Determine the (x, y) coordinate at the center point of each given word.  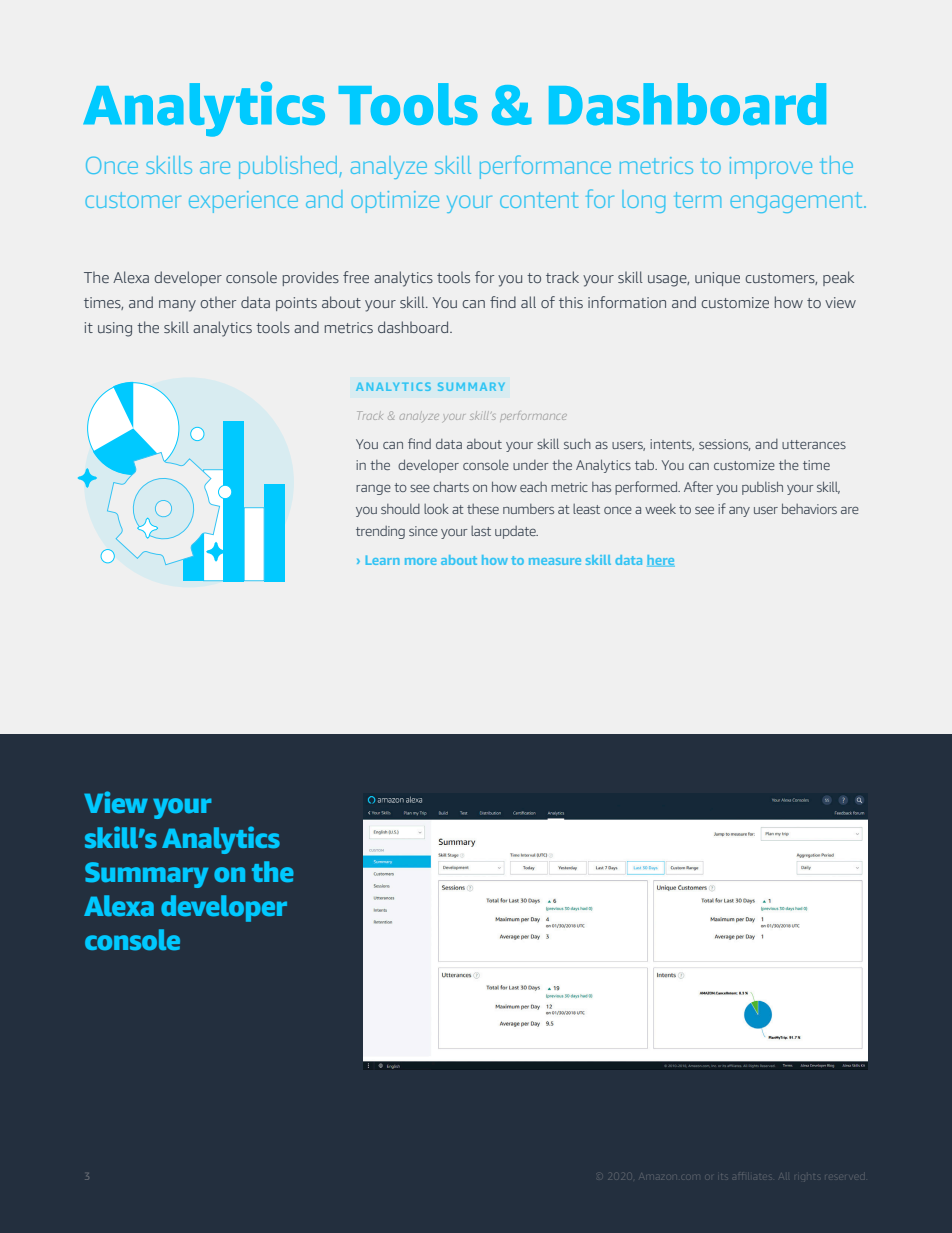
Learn (382, 560)
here (661, 561)
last (481, 531)
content (539, 200)
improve (771, 168)
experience (243, 202)
